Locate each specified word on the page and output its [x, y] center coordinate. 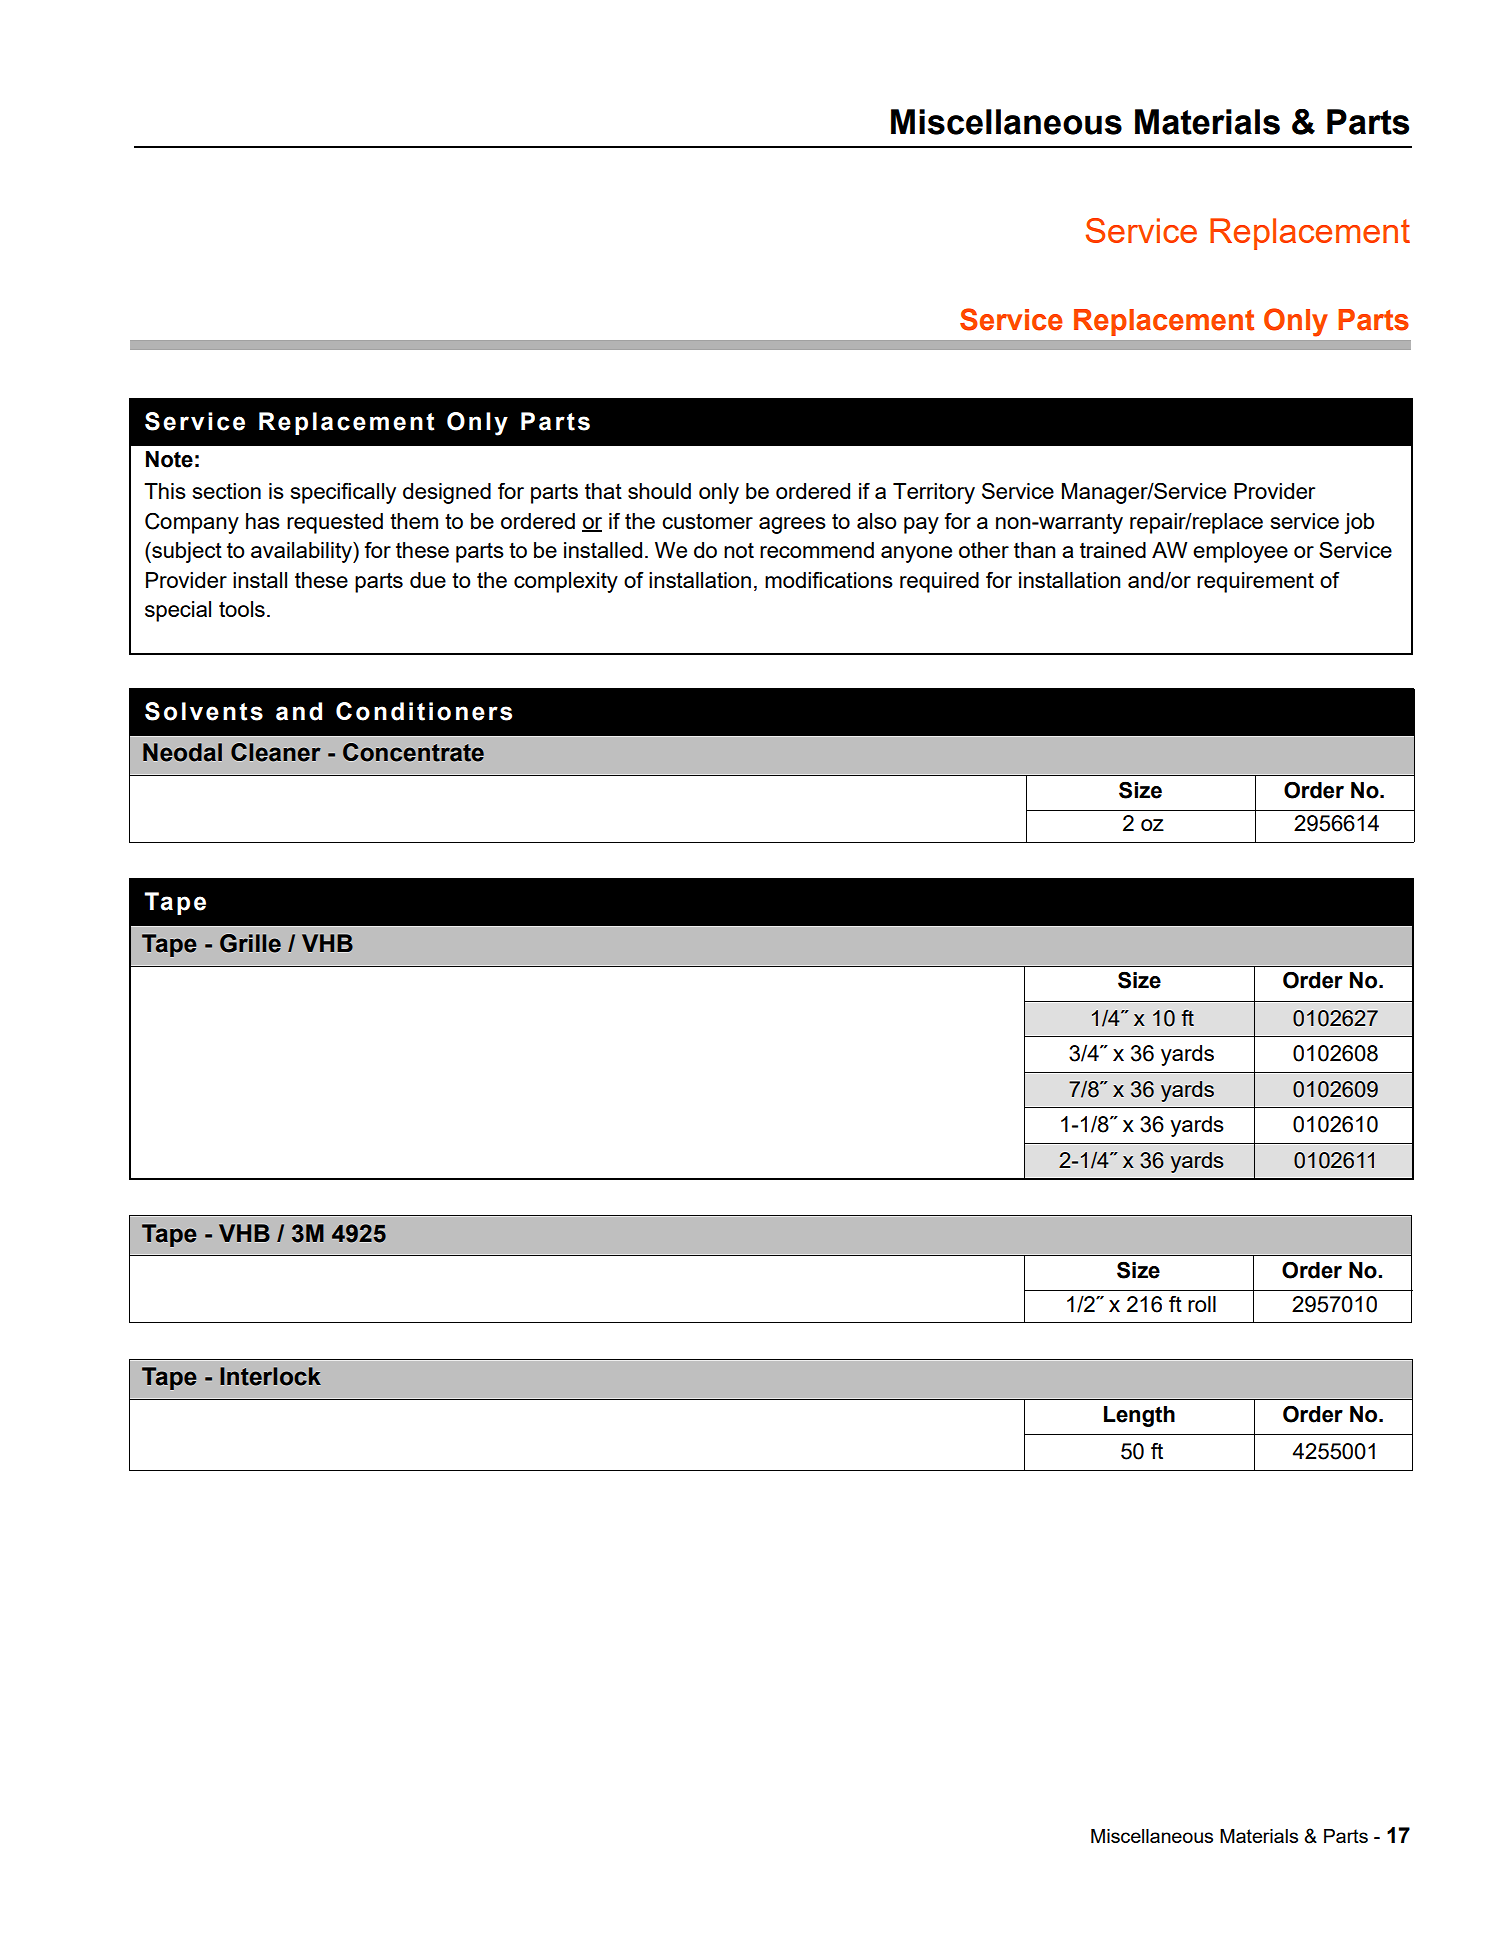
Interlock [270, 1376]
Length [1139, 1416]
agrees [792, 525]
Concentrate [413, 752]
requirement [1255, 582]
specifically [343, 493]
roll [1202, 1304]
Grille [250, 943]
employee [1240, 552]
